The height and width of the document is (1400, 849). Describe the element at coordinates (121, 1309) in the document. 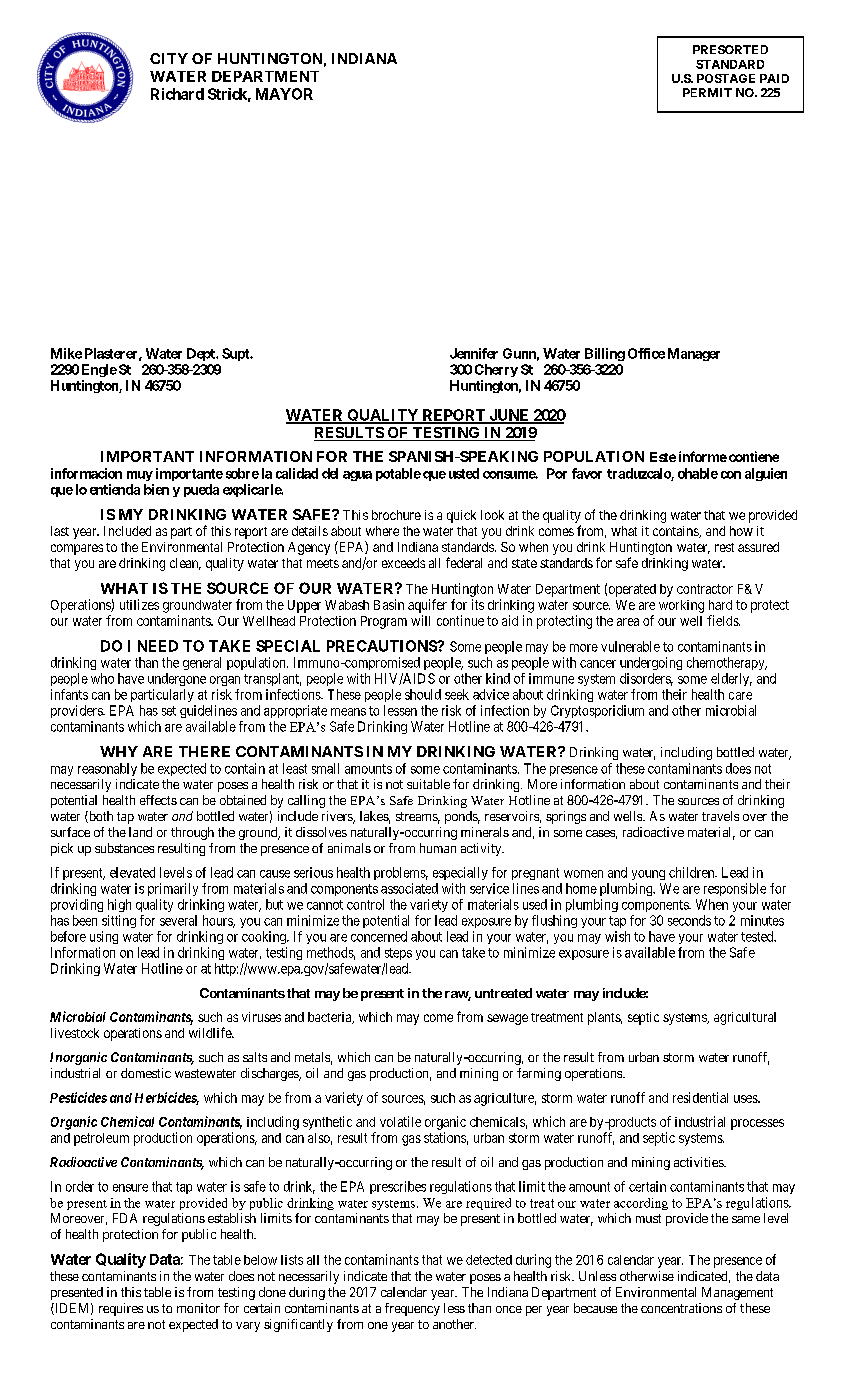

I see `requires` at that location.
